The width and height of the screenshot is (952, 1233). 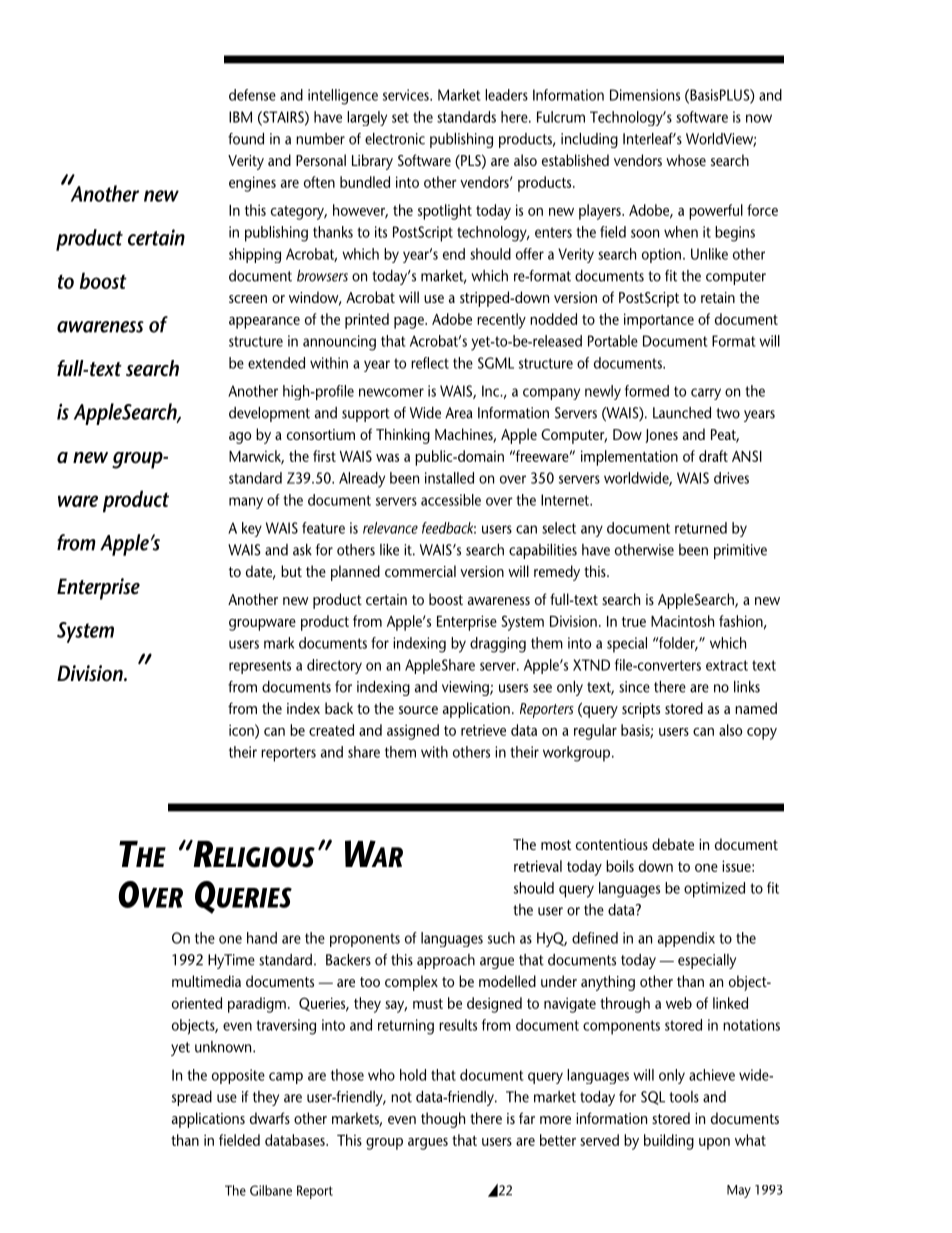 What do you see at coordinates (443, 1120) in the screenshot?
I see `though` at bounding box center [443, 1120].
